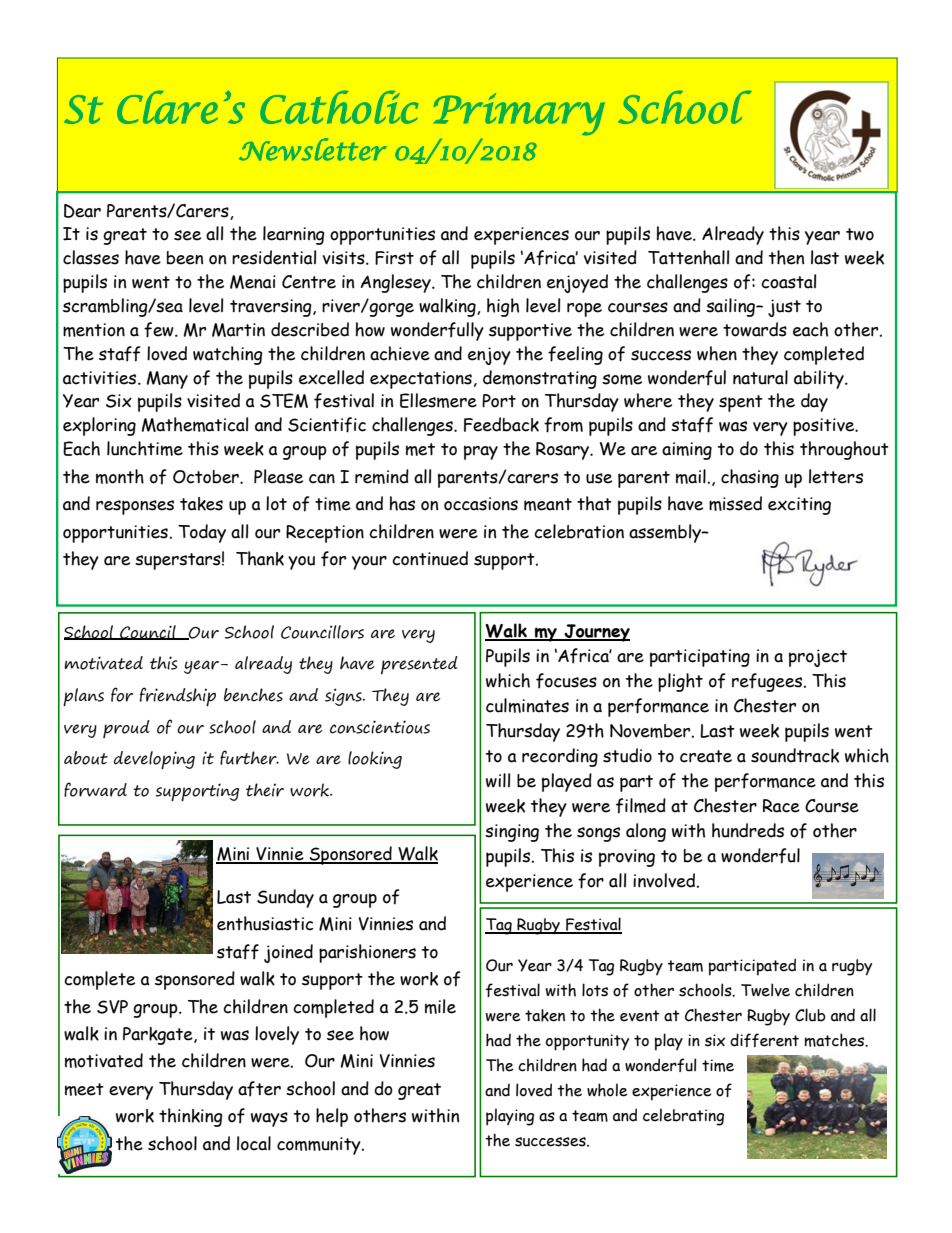 The width and height of the image is (952, 1233). Describe the element at coordinates (860, 234) in the image. I see `two` at that location.
